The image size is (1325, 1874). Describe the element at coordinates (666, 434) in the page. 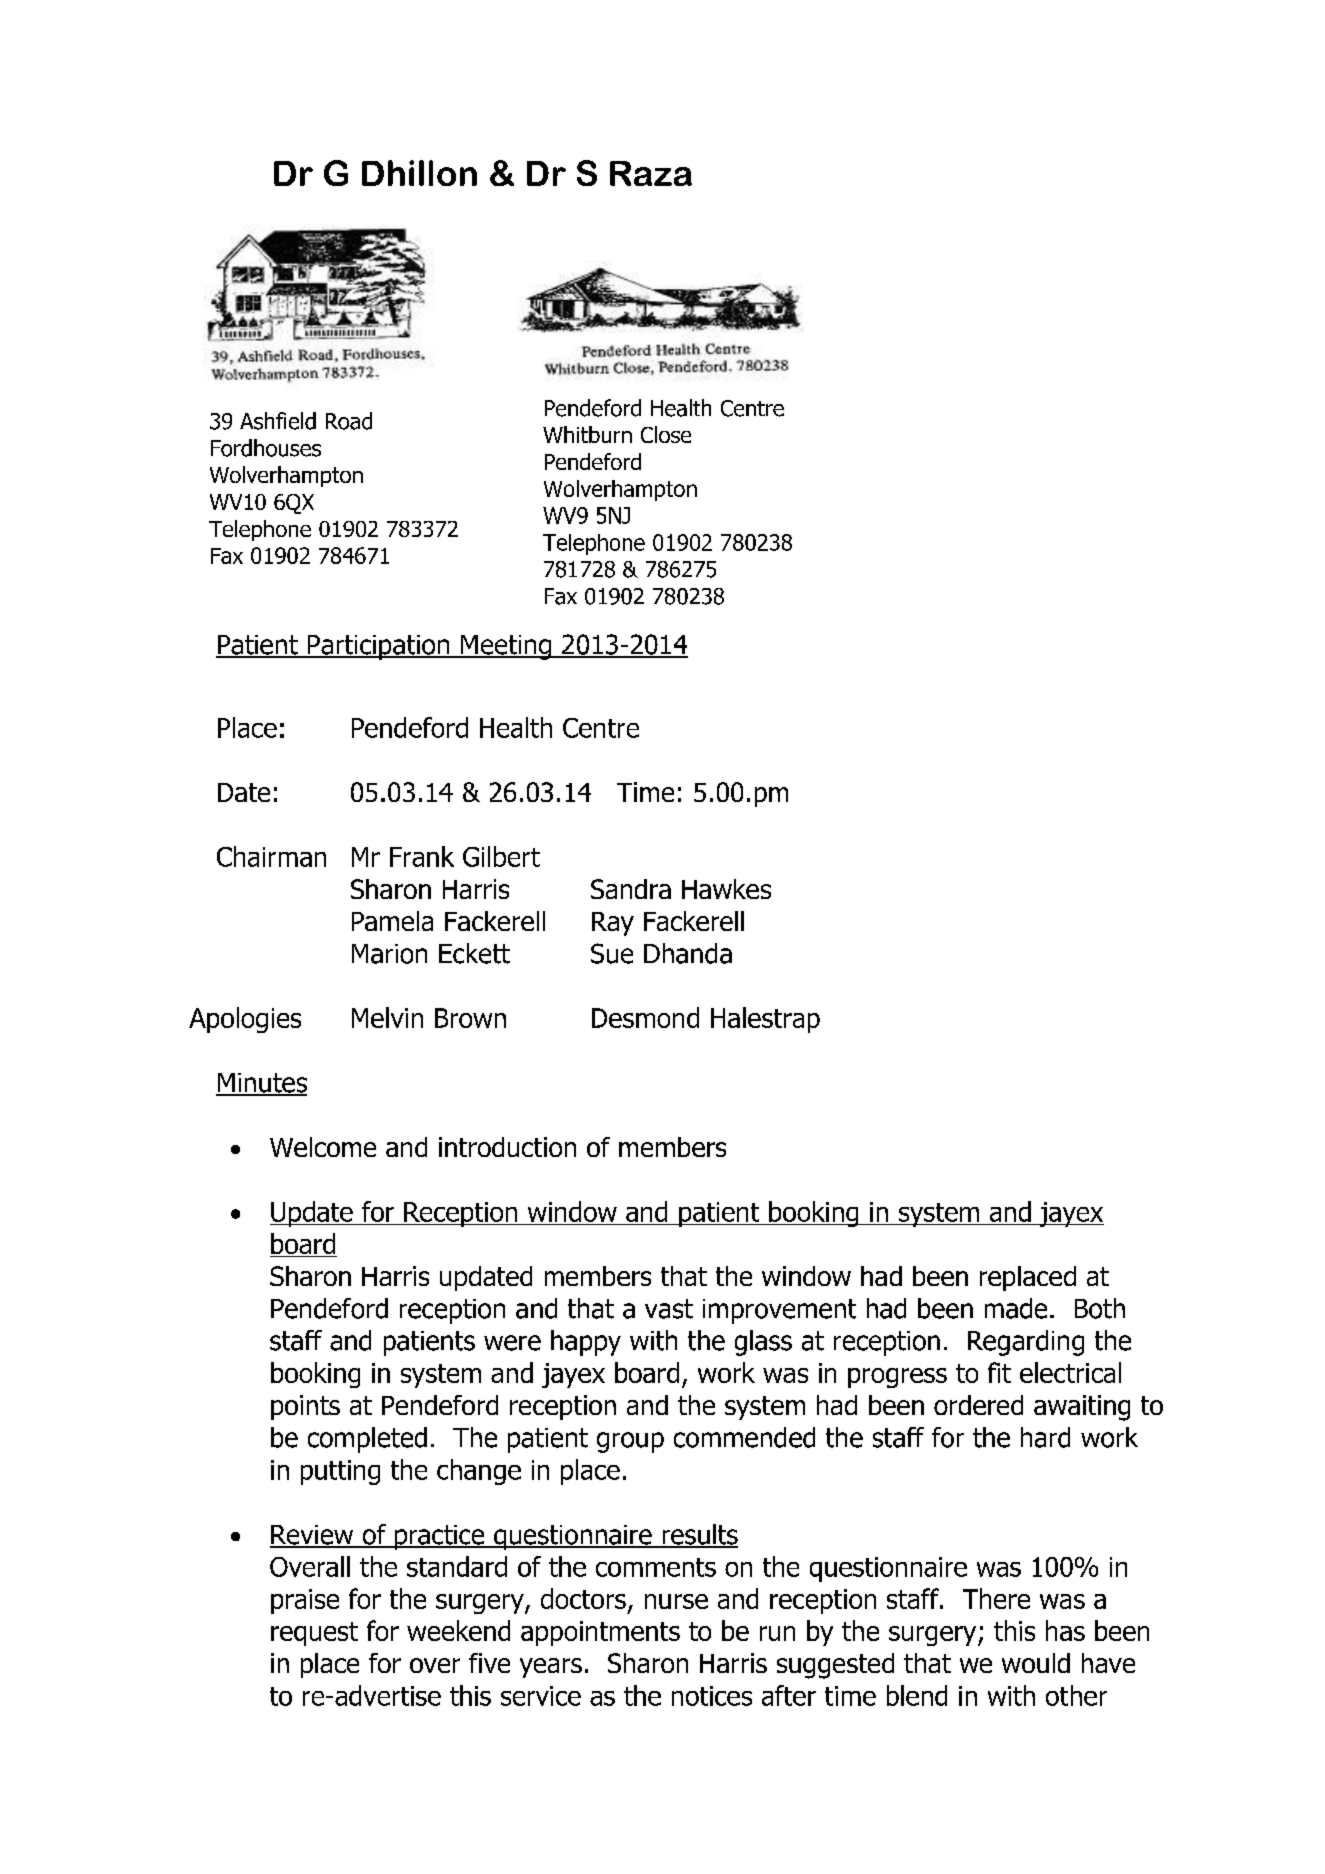

I see `Close` at that location.
